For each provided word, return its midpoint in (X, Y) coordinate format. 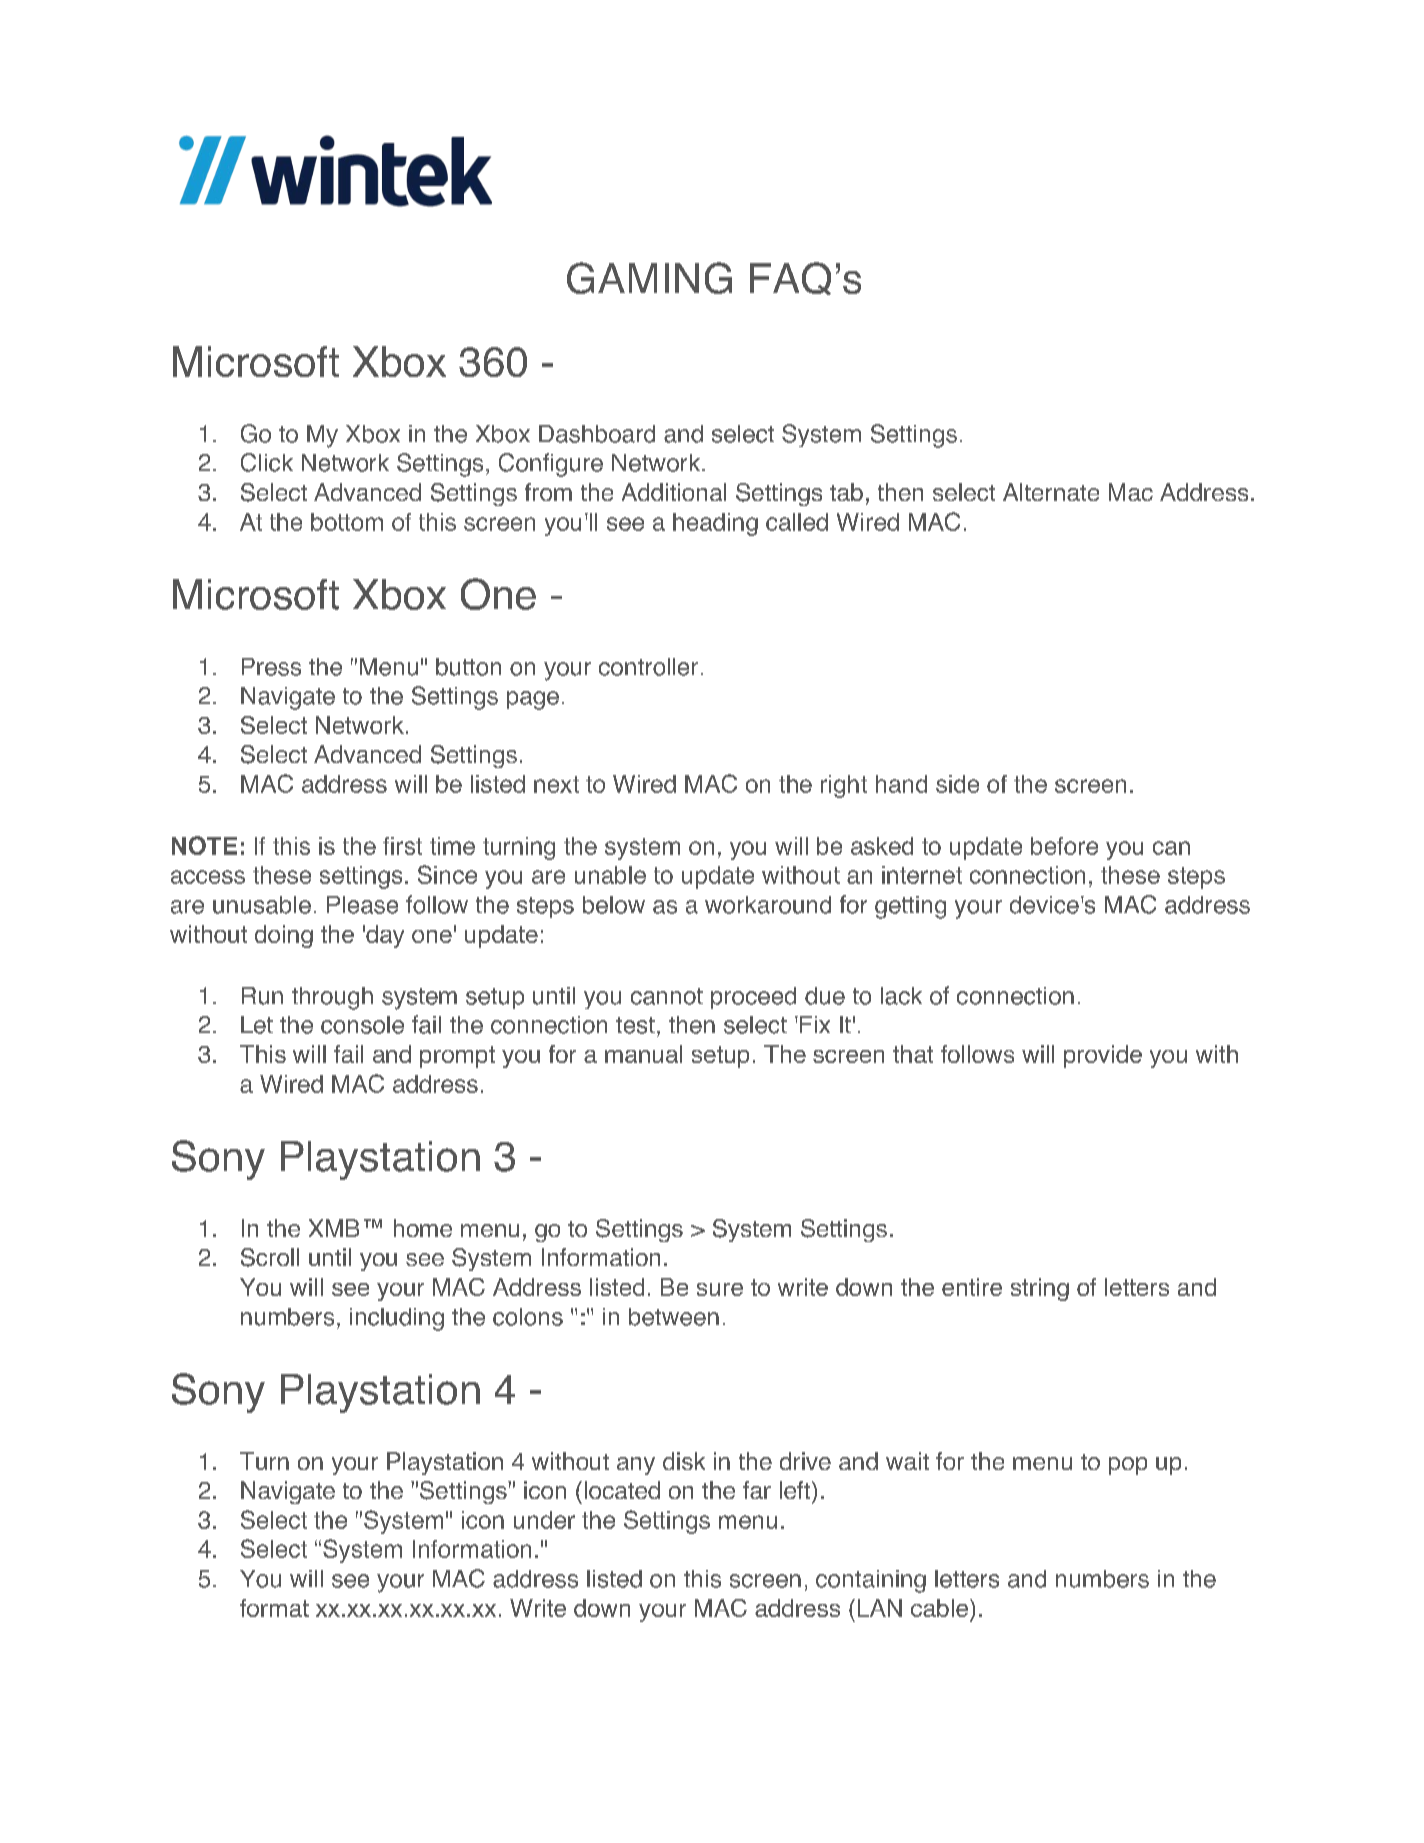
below (614, 905)
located (622, 1490)
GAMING (649, 278)
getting (910, 907)
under (544, 1520)
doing (284, 936)
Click (267, 462)
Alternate (1051, 492)
